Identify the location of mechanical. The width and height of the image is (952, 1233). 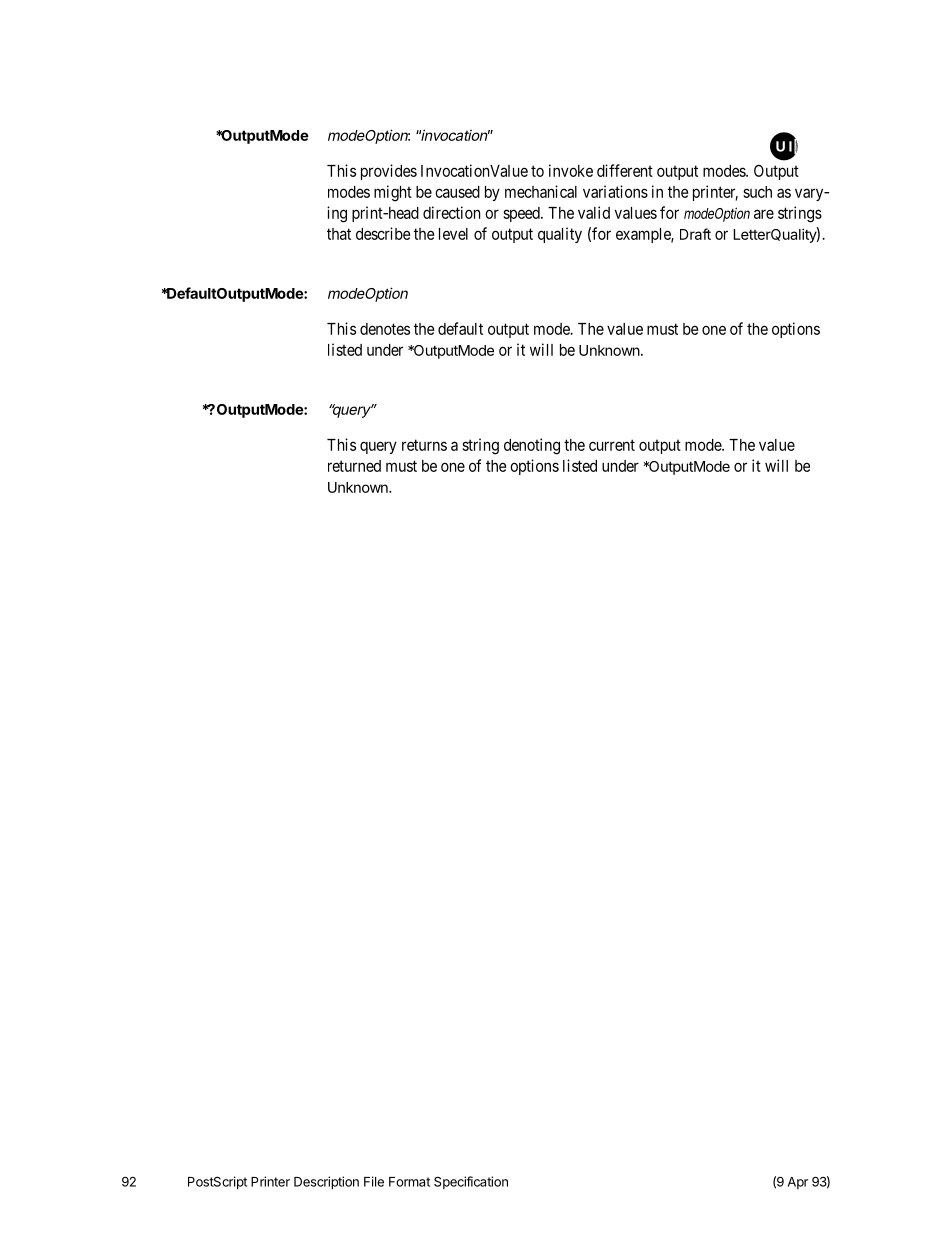
(541, 191).
